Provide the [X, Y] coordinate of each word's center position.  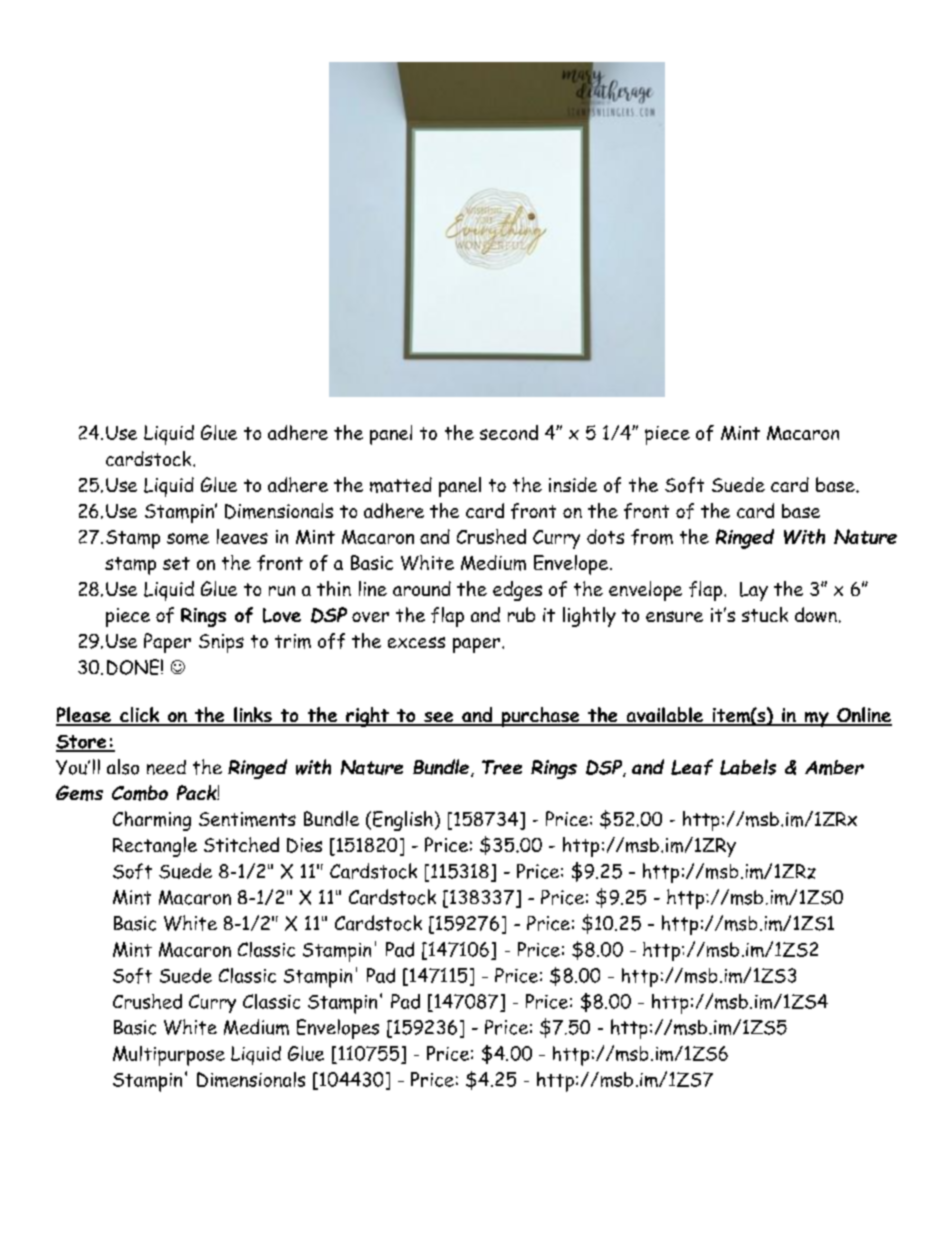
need [166, 767]
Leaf [692, 767]
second [509, 432]
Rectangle [155, 847]
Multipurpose [169, 1056]
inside [573, 484]
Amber [834, 767]
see [439, 718]
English [403, 821]
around [422, 588]
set [176, 563]
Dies [304, 845]
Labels [748, 767]
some [188, 539]
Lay [754, 591]
